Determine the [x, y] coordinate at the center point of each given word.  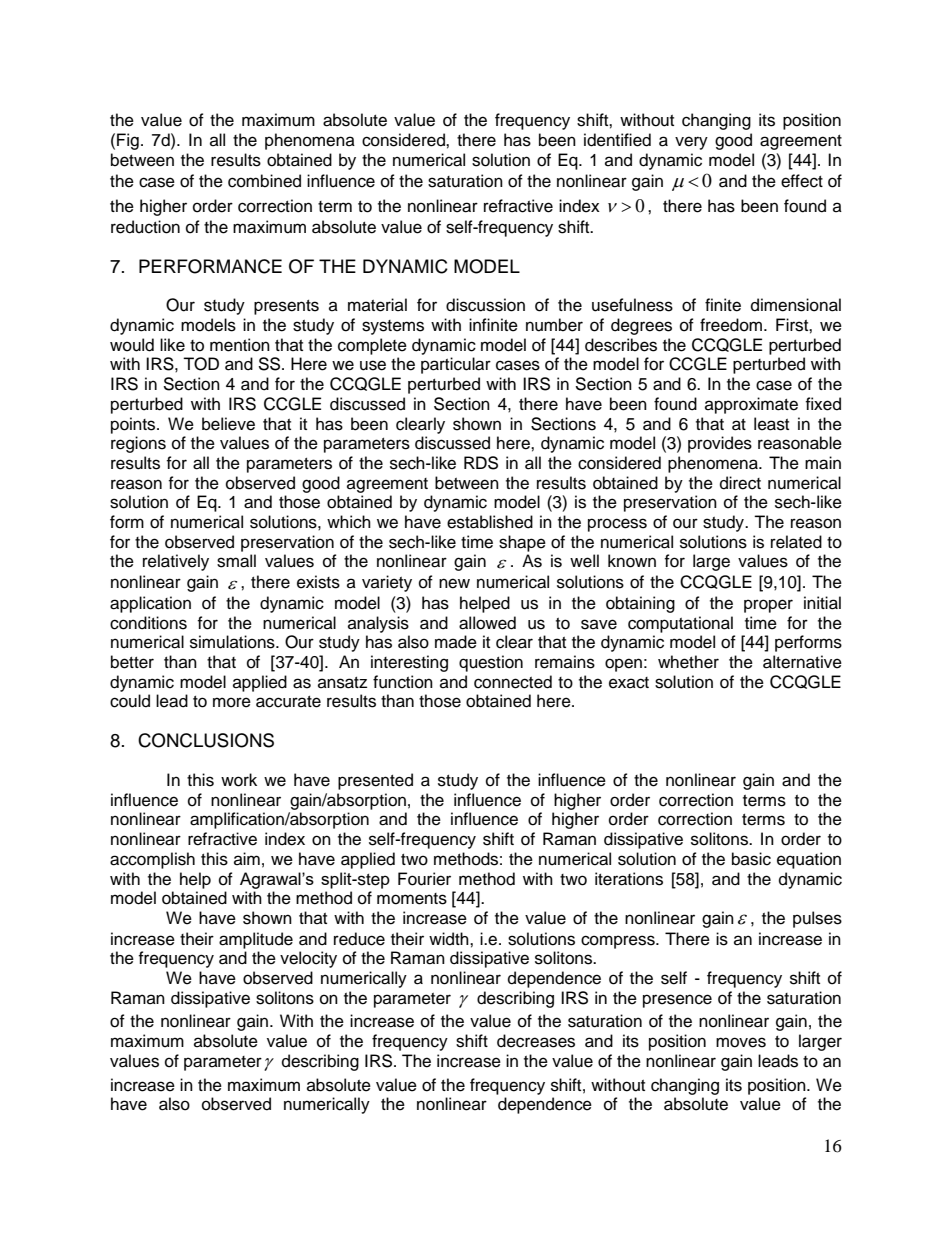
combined [264, 181]
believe [228, 424]
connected [513, 682]
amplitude [256, 940]
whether [688, 662]
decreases [536, 1041]
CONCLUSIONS [206, 740]
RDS [481, 463]
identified [617, 140]
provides [720, 444]
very [691, 143]
